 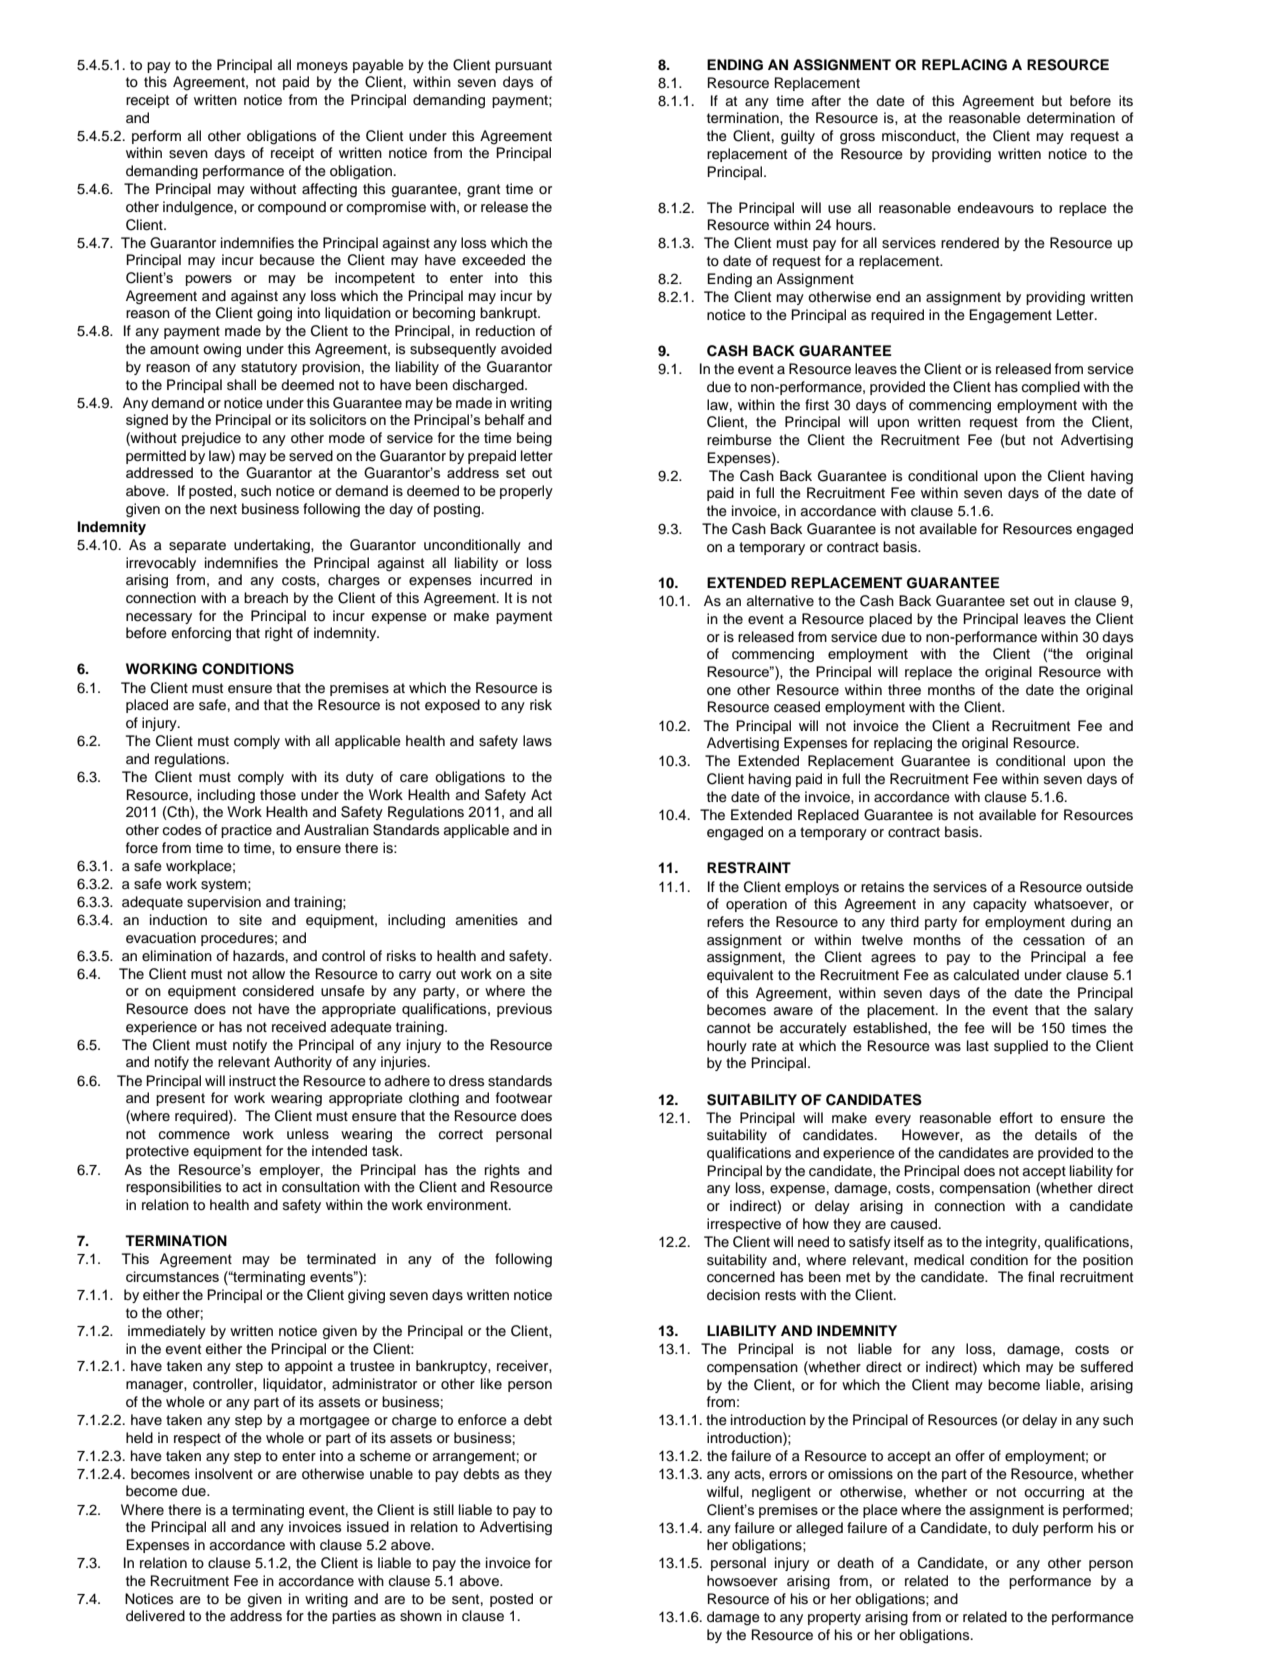 I want to click on pursuant, so click(x=523, y=66).
